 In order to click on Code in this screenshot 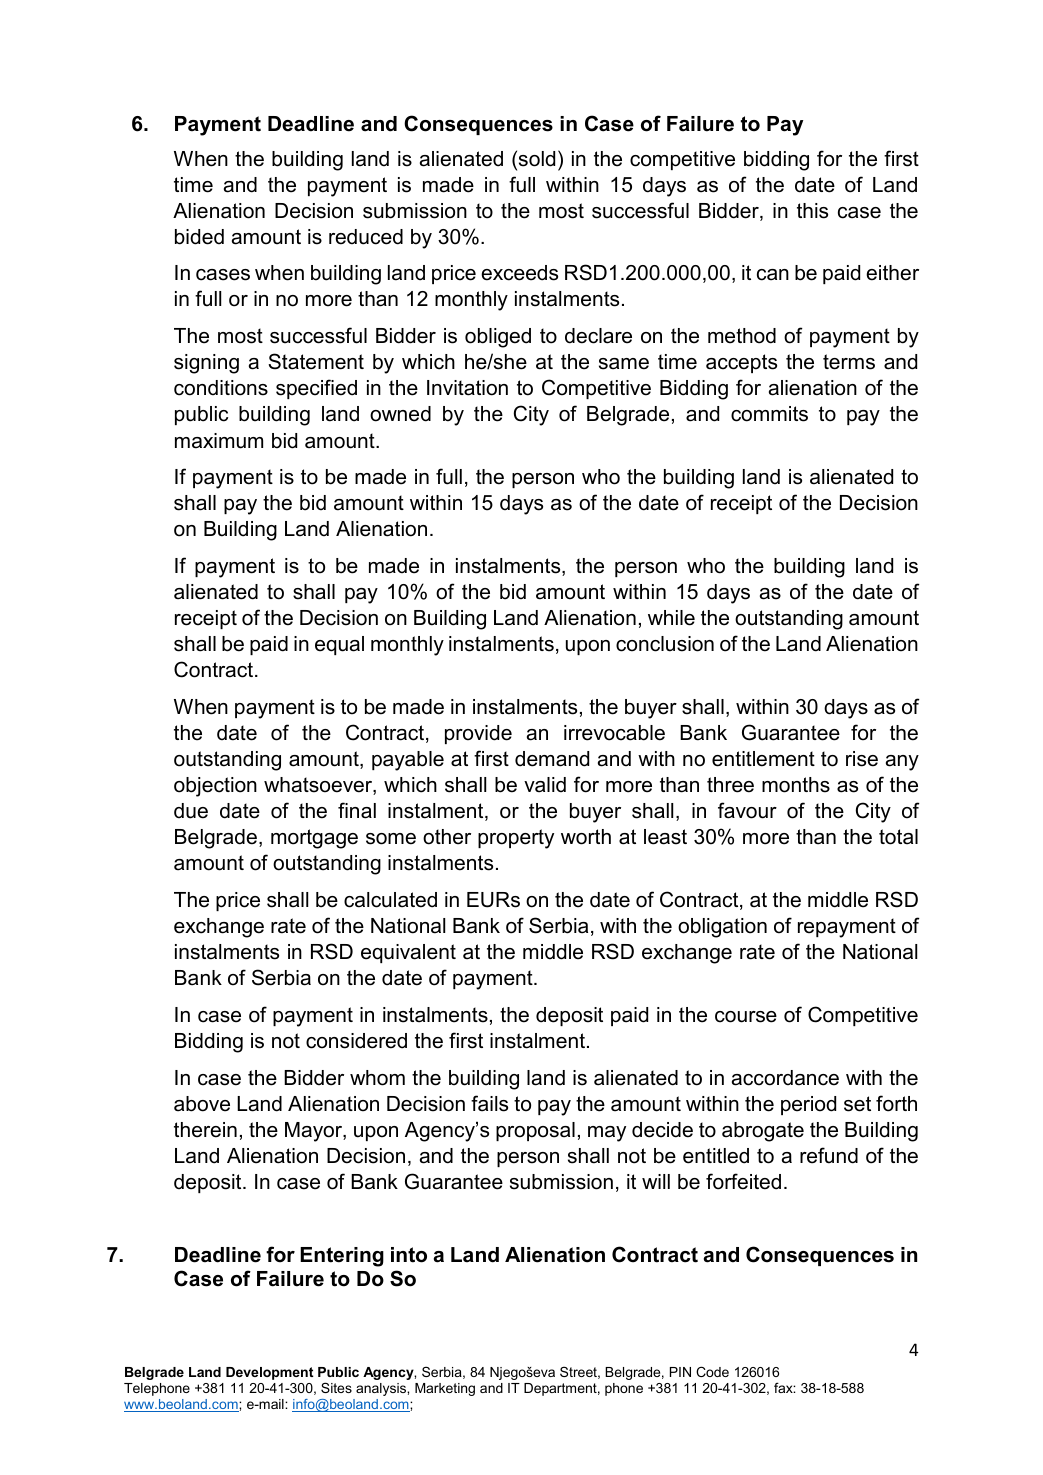, I will do `click(712, 1371)`.
